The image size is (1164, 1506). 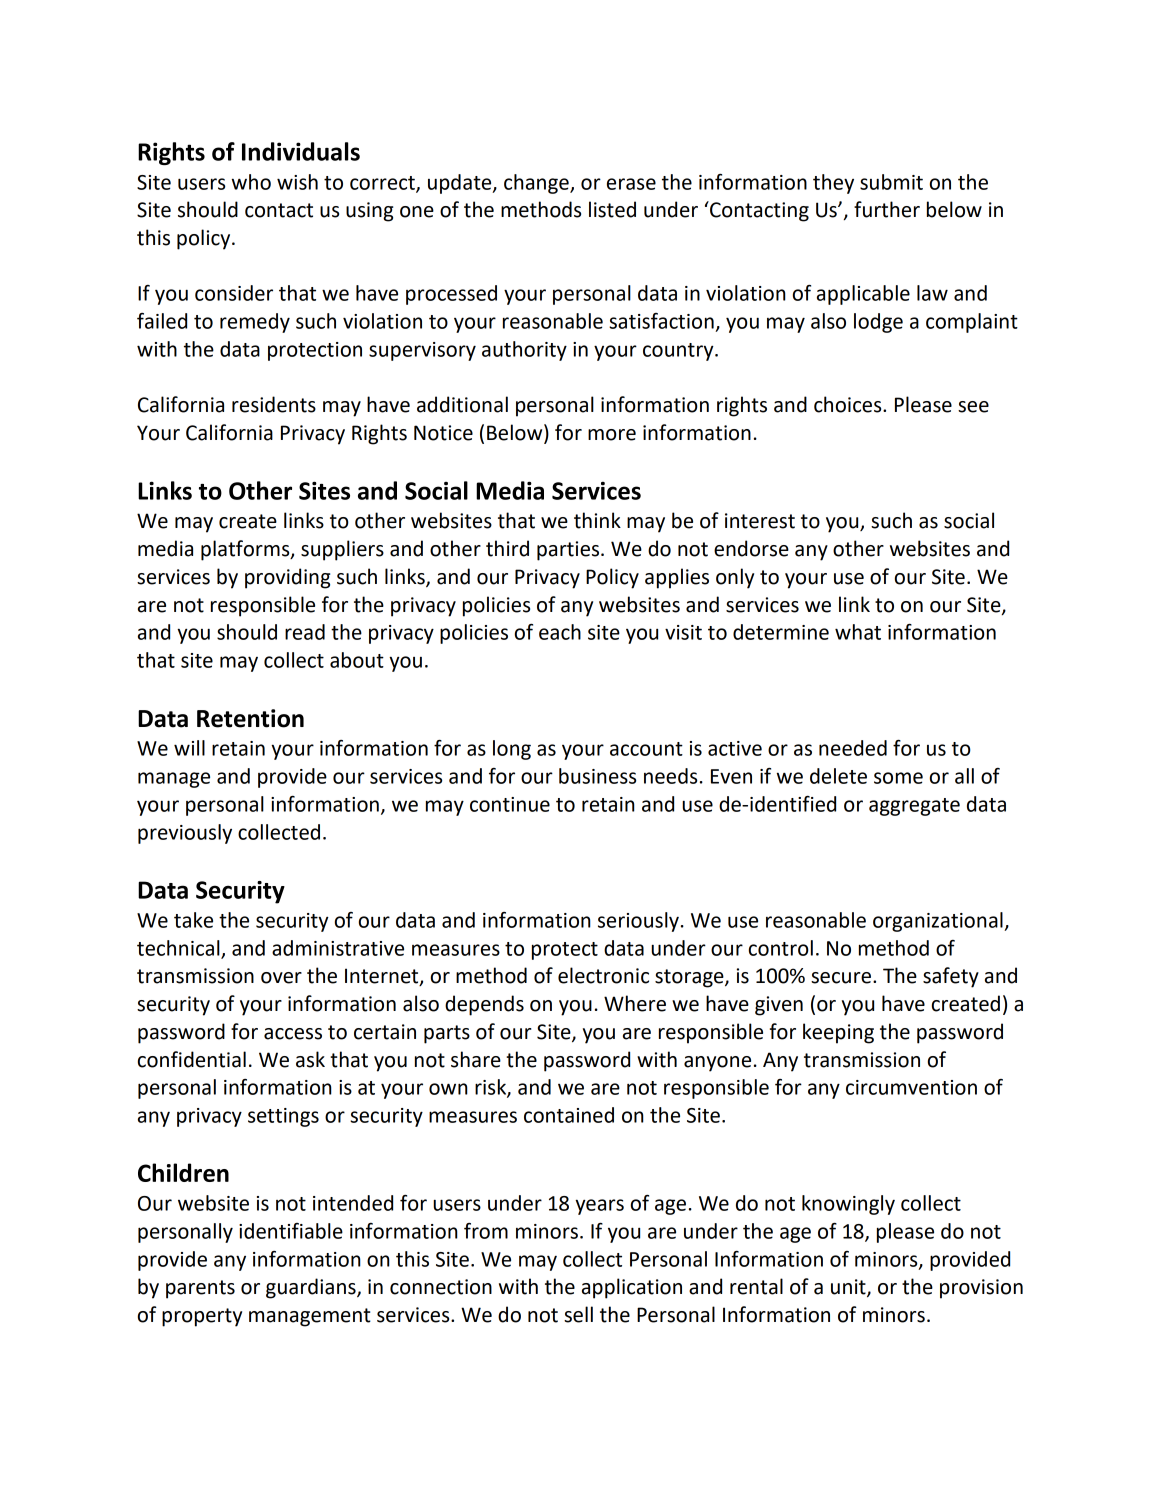 What do you see at coordinates (510, 804) in the page?
I see `continue` at bounding box center [510, 804].
